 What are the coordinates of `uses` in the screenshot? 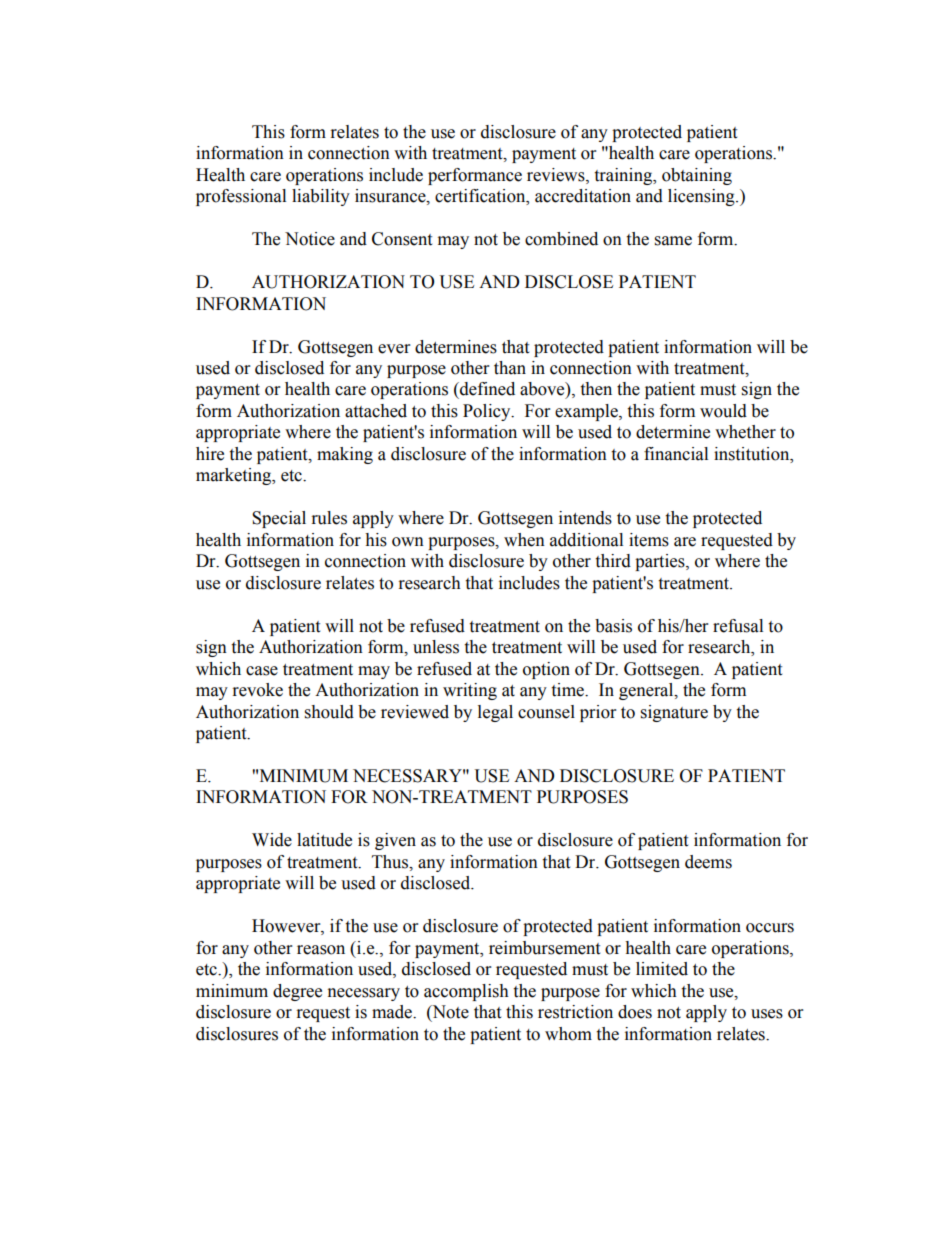 It's located at (767, 1014).
